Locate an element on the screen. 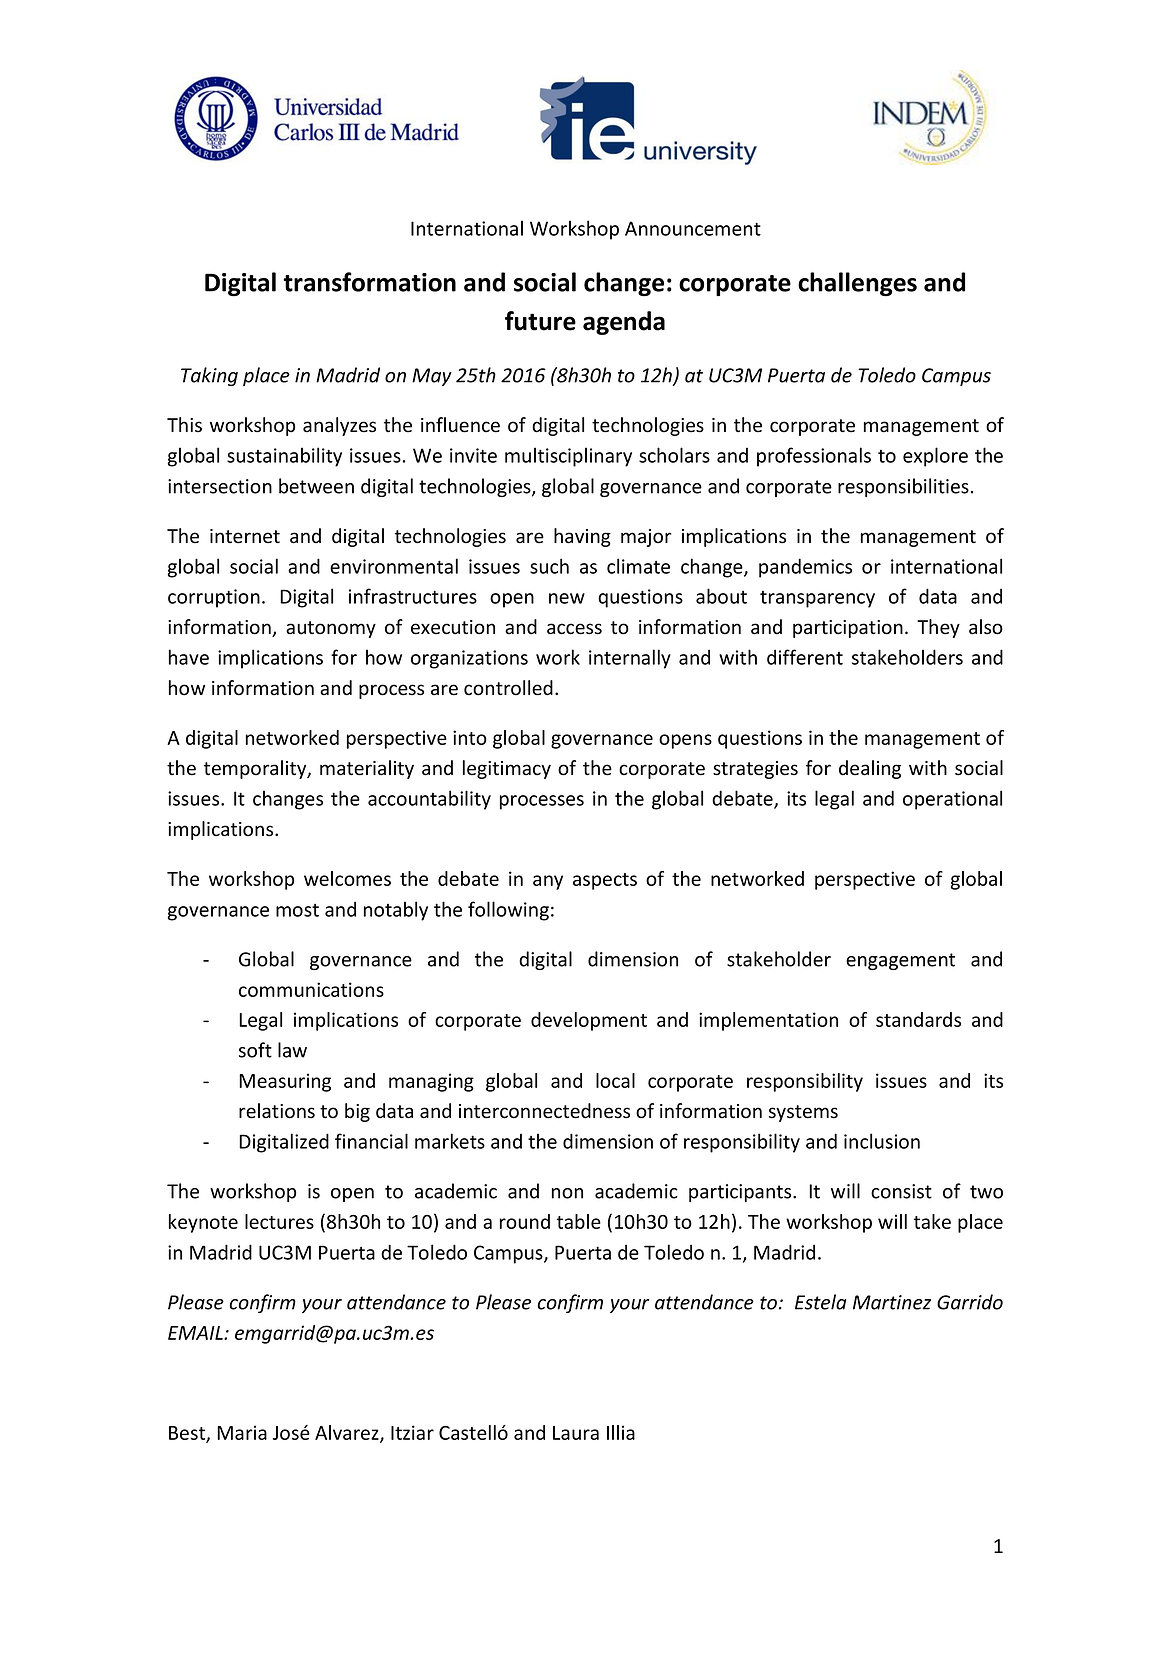 Image resolution: width=1171 pixels, height=1655 pixels. Martinez is located at coordinates (892, 1302).
